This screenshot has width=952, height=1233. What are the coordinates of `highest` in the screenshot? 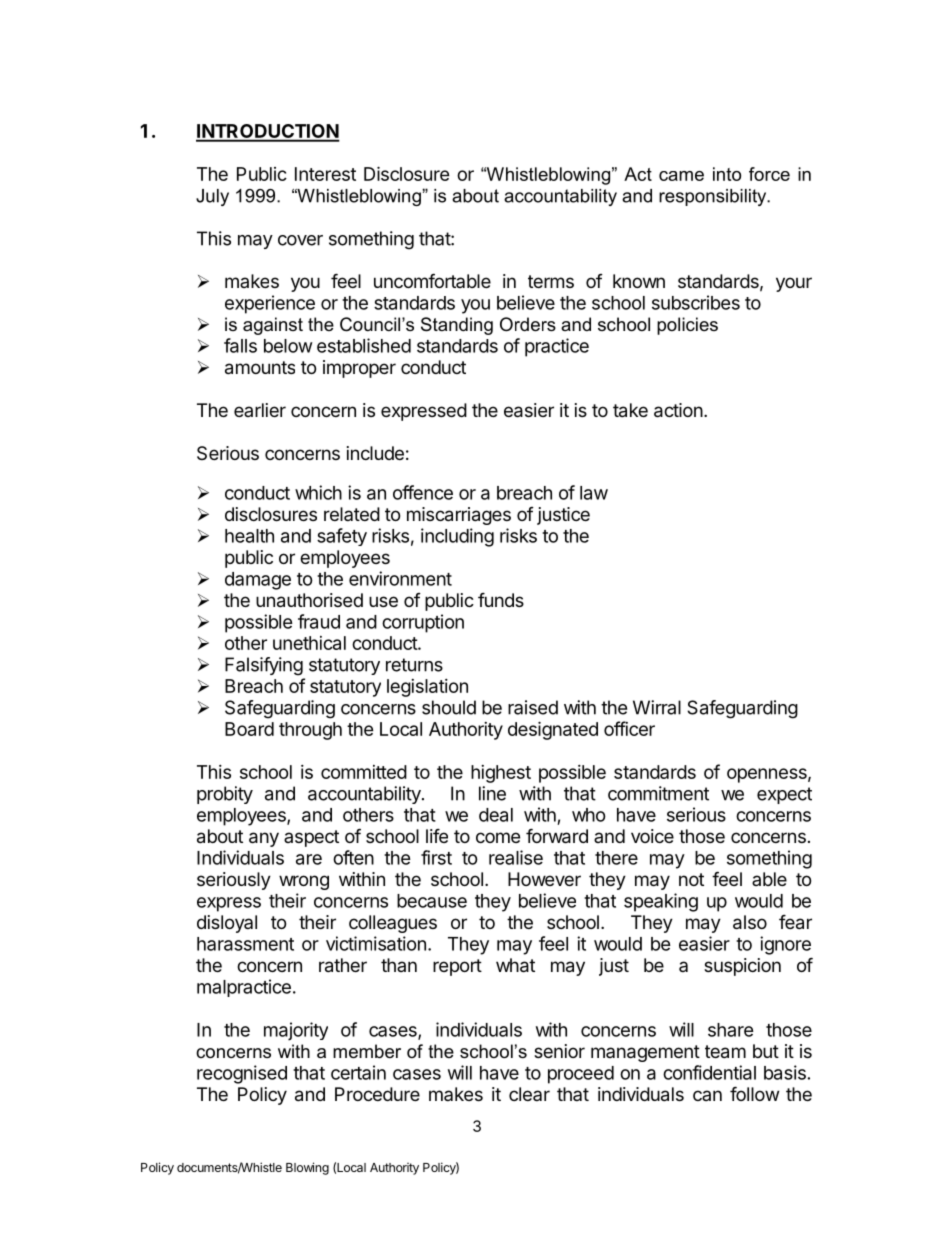 It's located at (501, 774).
